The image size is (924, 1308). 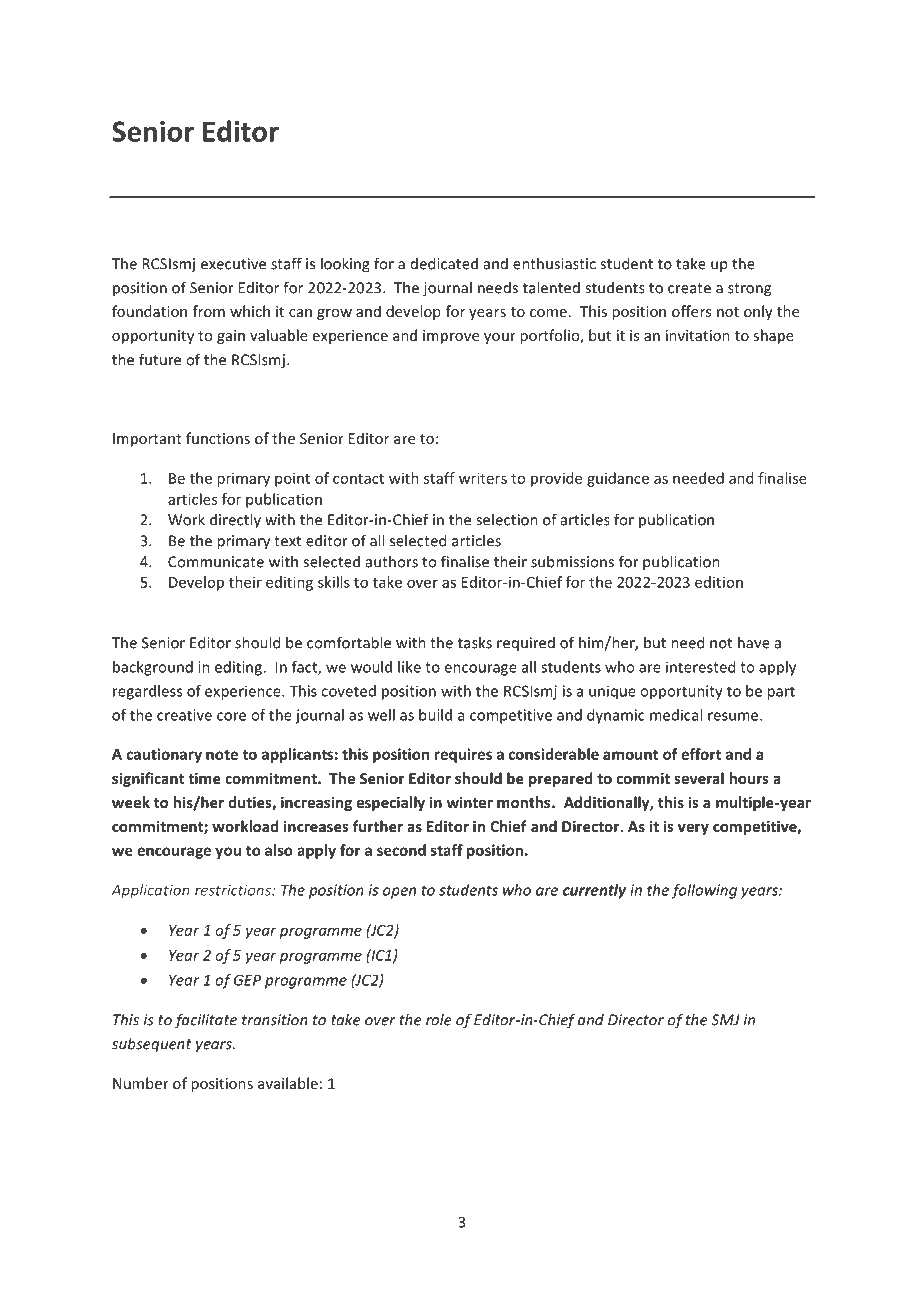 What do you see at coordinates (205, 1021) in the screenshot?
I see `facilitate` at bounding box center [205, 1021].
